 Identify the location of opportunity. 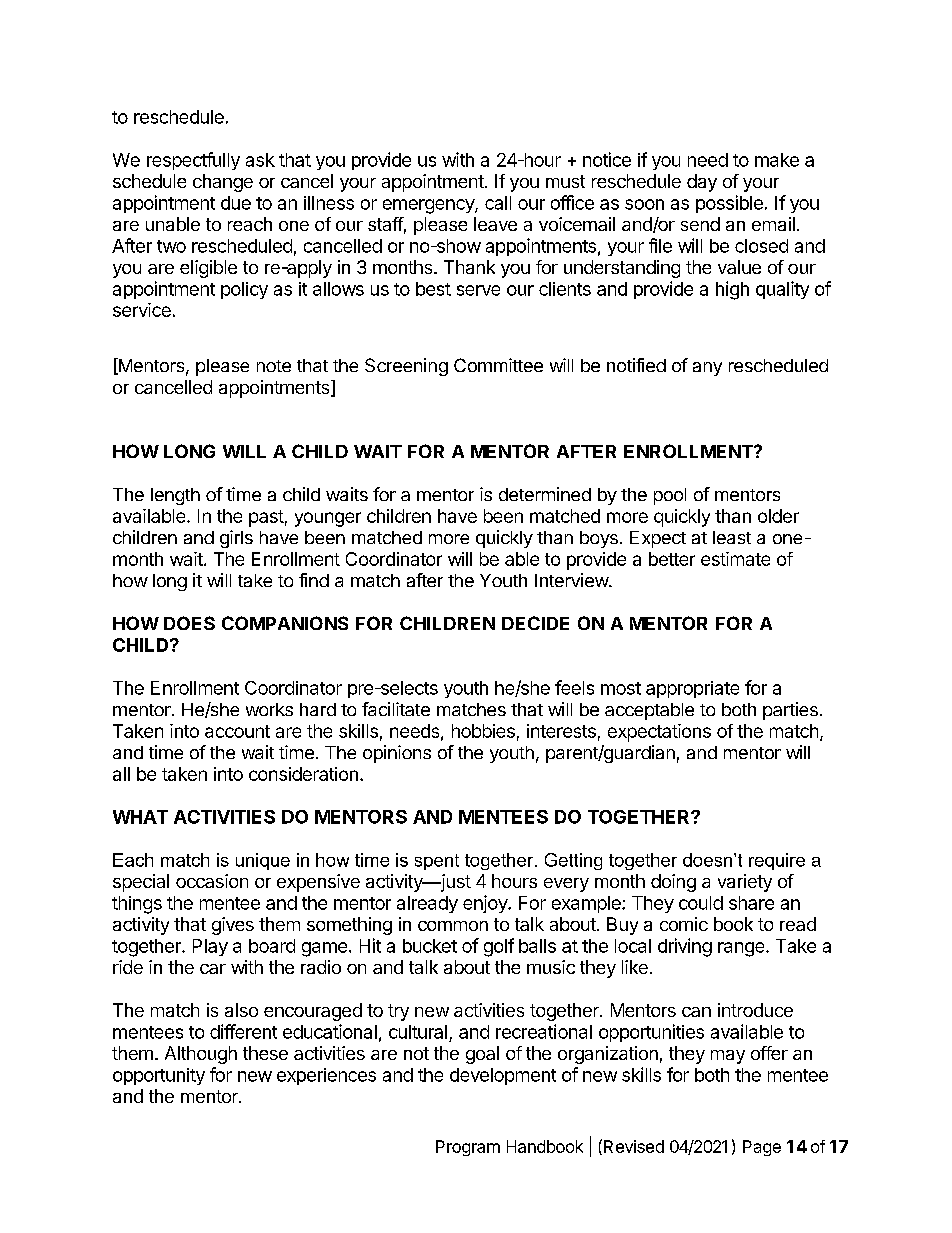
(159, 1076).
